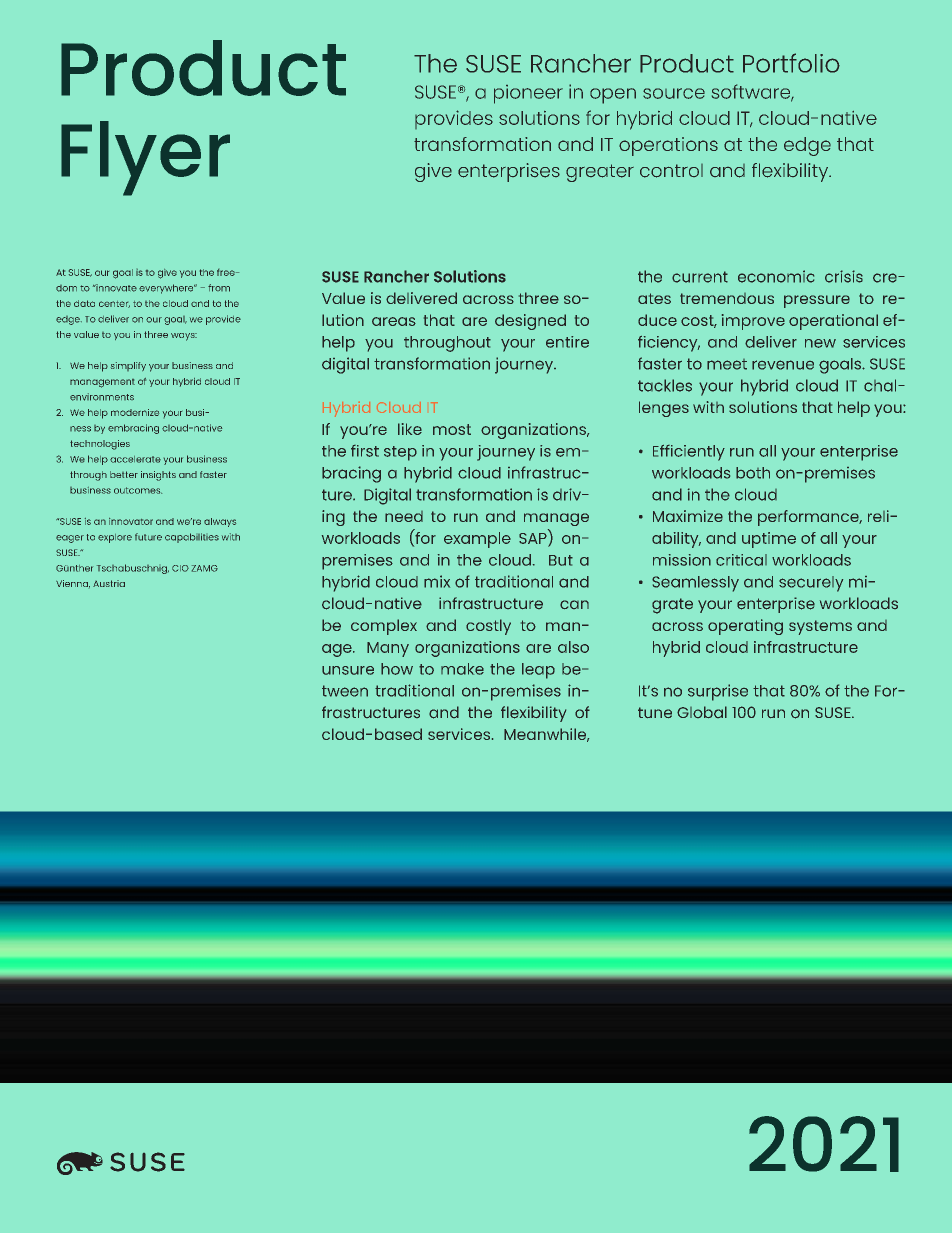  What do you see at coordinates (718, 692) in the screenshot?
I see `surprise` at bounding box center [718, 692].
